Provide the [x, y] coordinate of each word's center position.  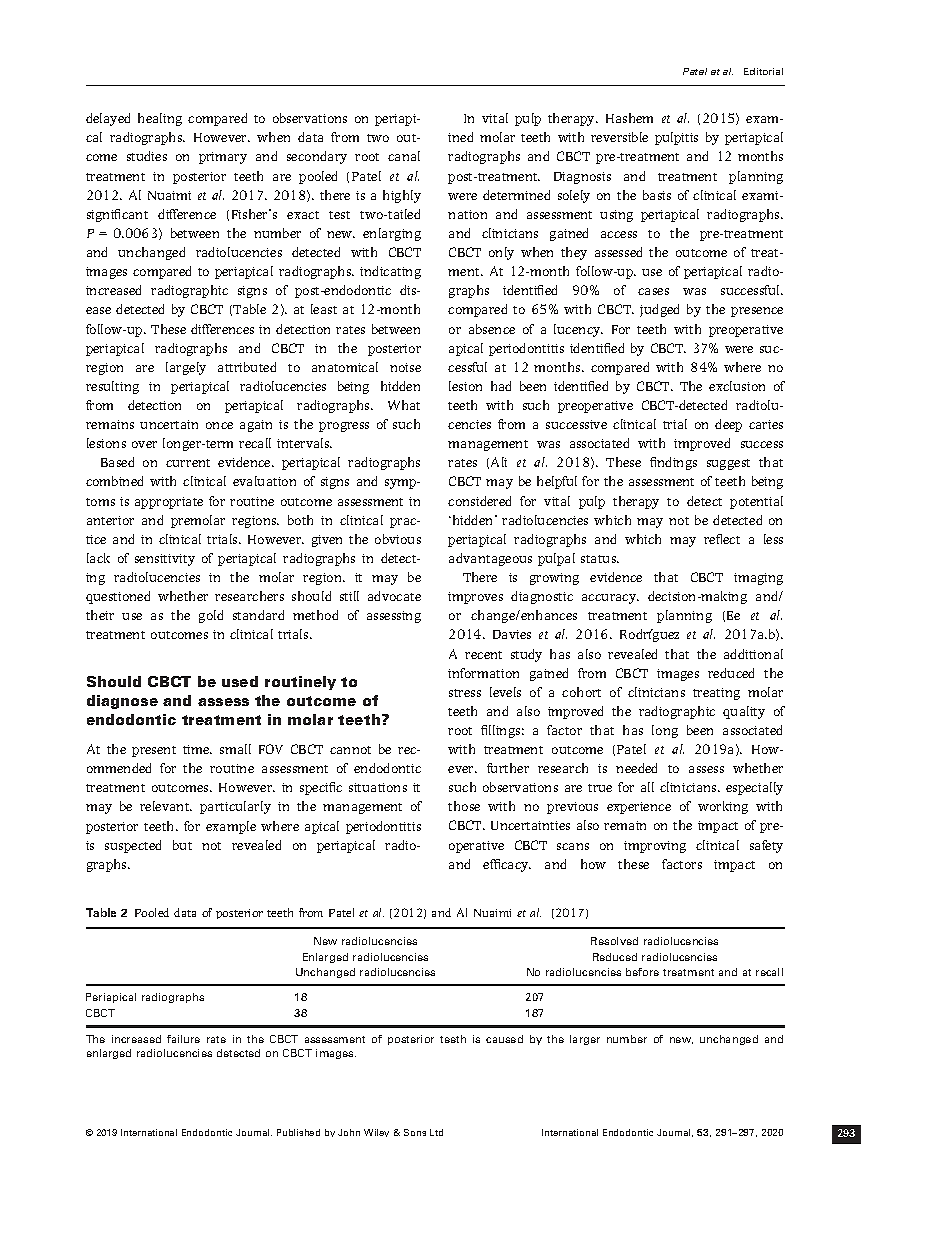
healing [160, 119]
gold [211, 616]
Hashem [629, 118]
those [464, 806]
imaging [758, 579]
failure [183, 1039]
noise [405, 367]
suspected [133, 846]
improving [655, 847]
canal [404, 156]
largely [186, 368]
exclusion [737, 386]
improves [475, 598]
